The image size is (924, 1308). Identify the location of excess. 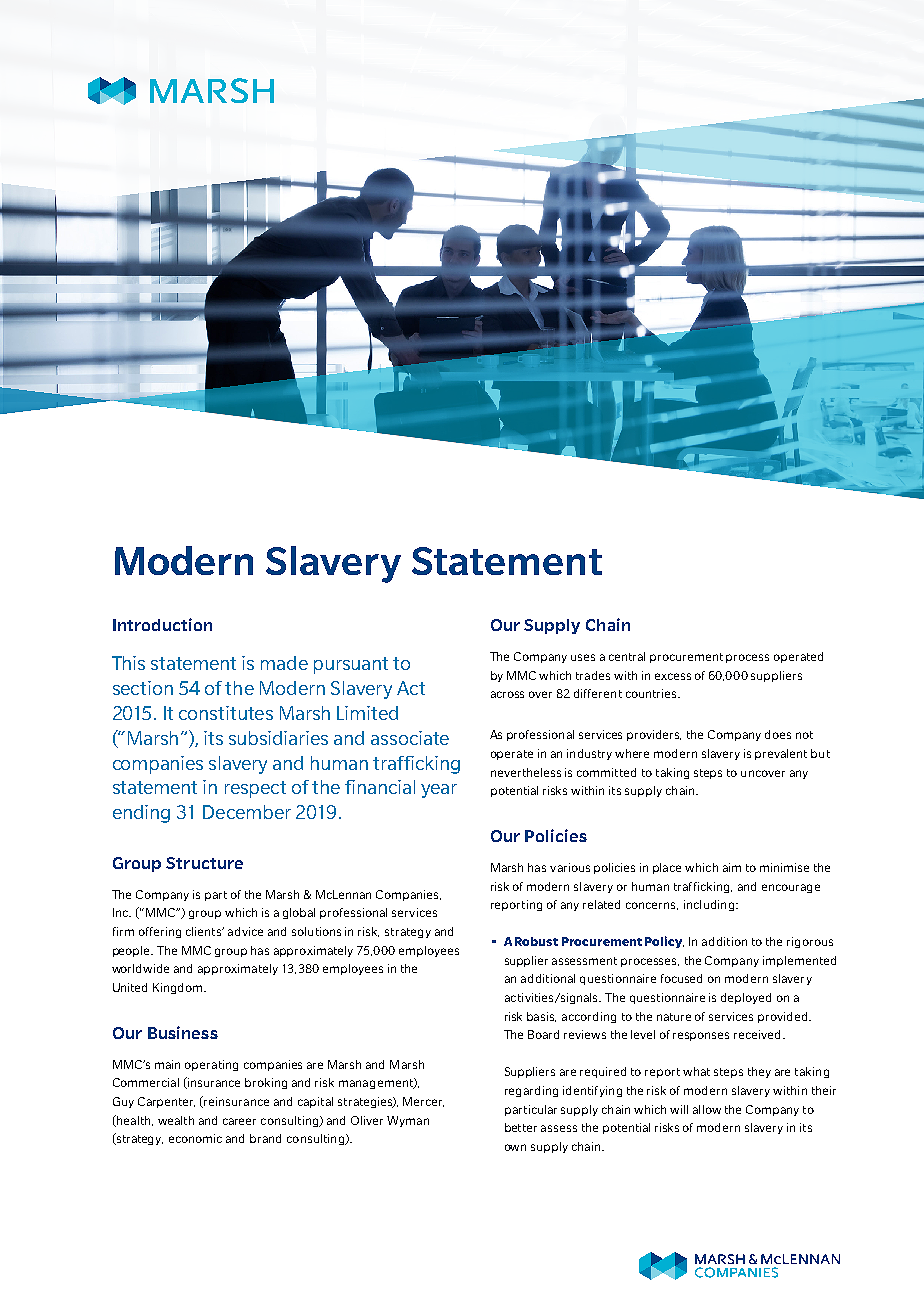
(673, 676).
